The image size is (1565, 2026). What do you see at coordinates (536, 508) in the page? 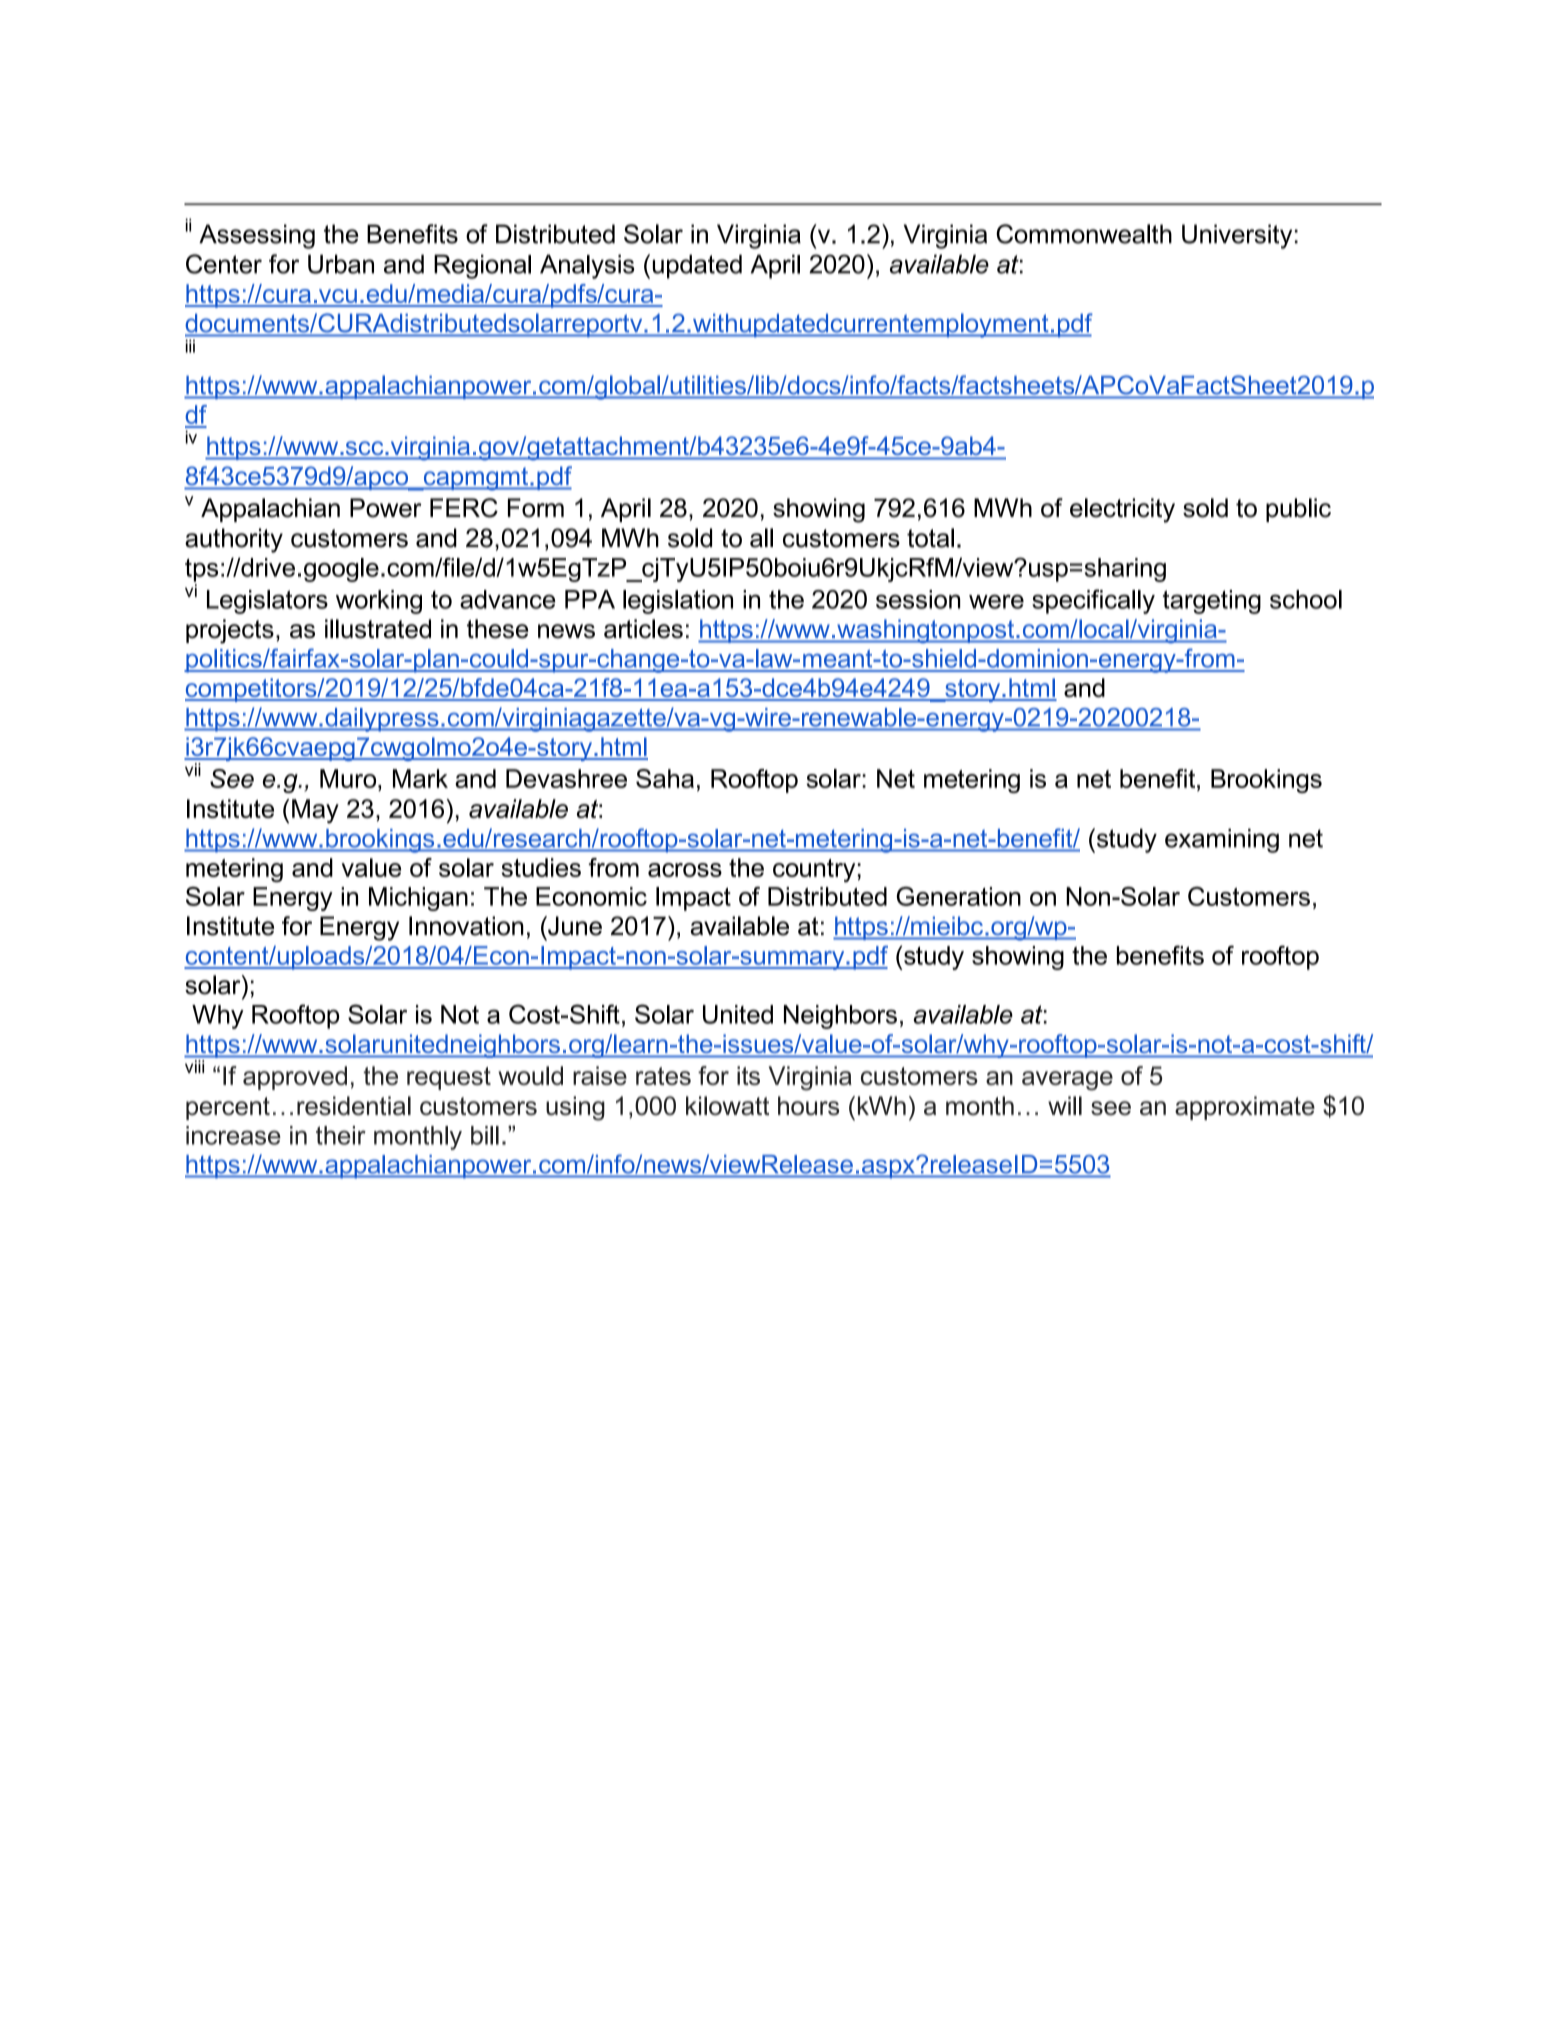
I see `Form` at bounding box center [536, 508].
